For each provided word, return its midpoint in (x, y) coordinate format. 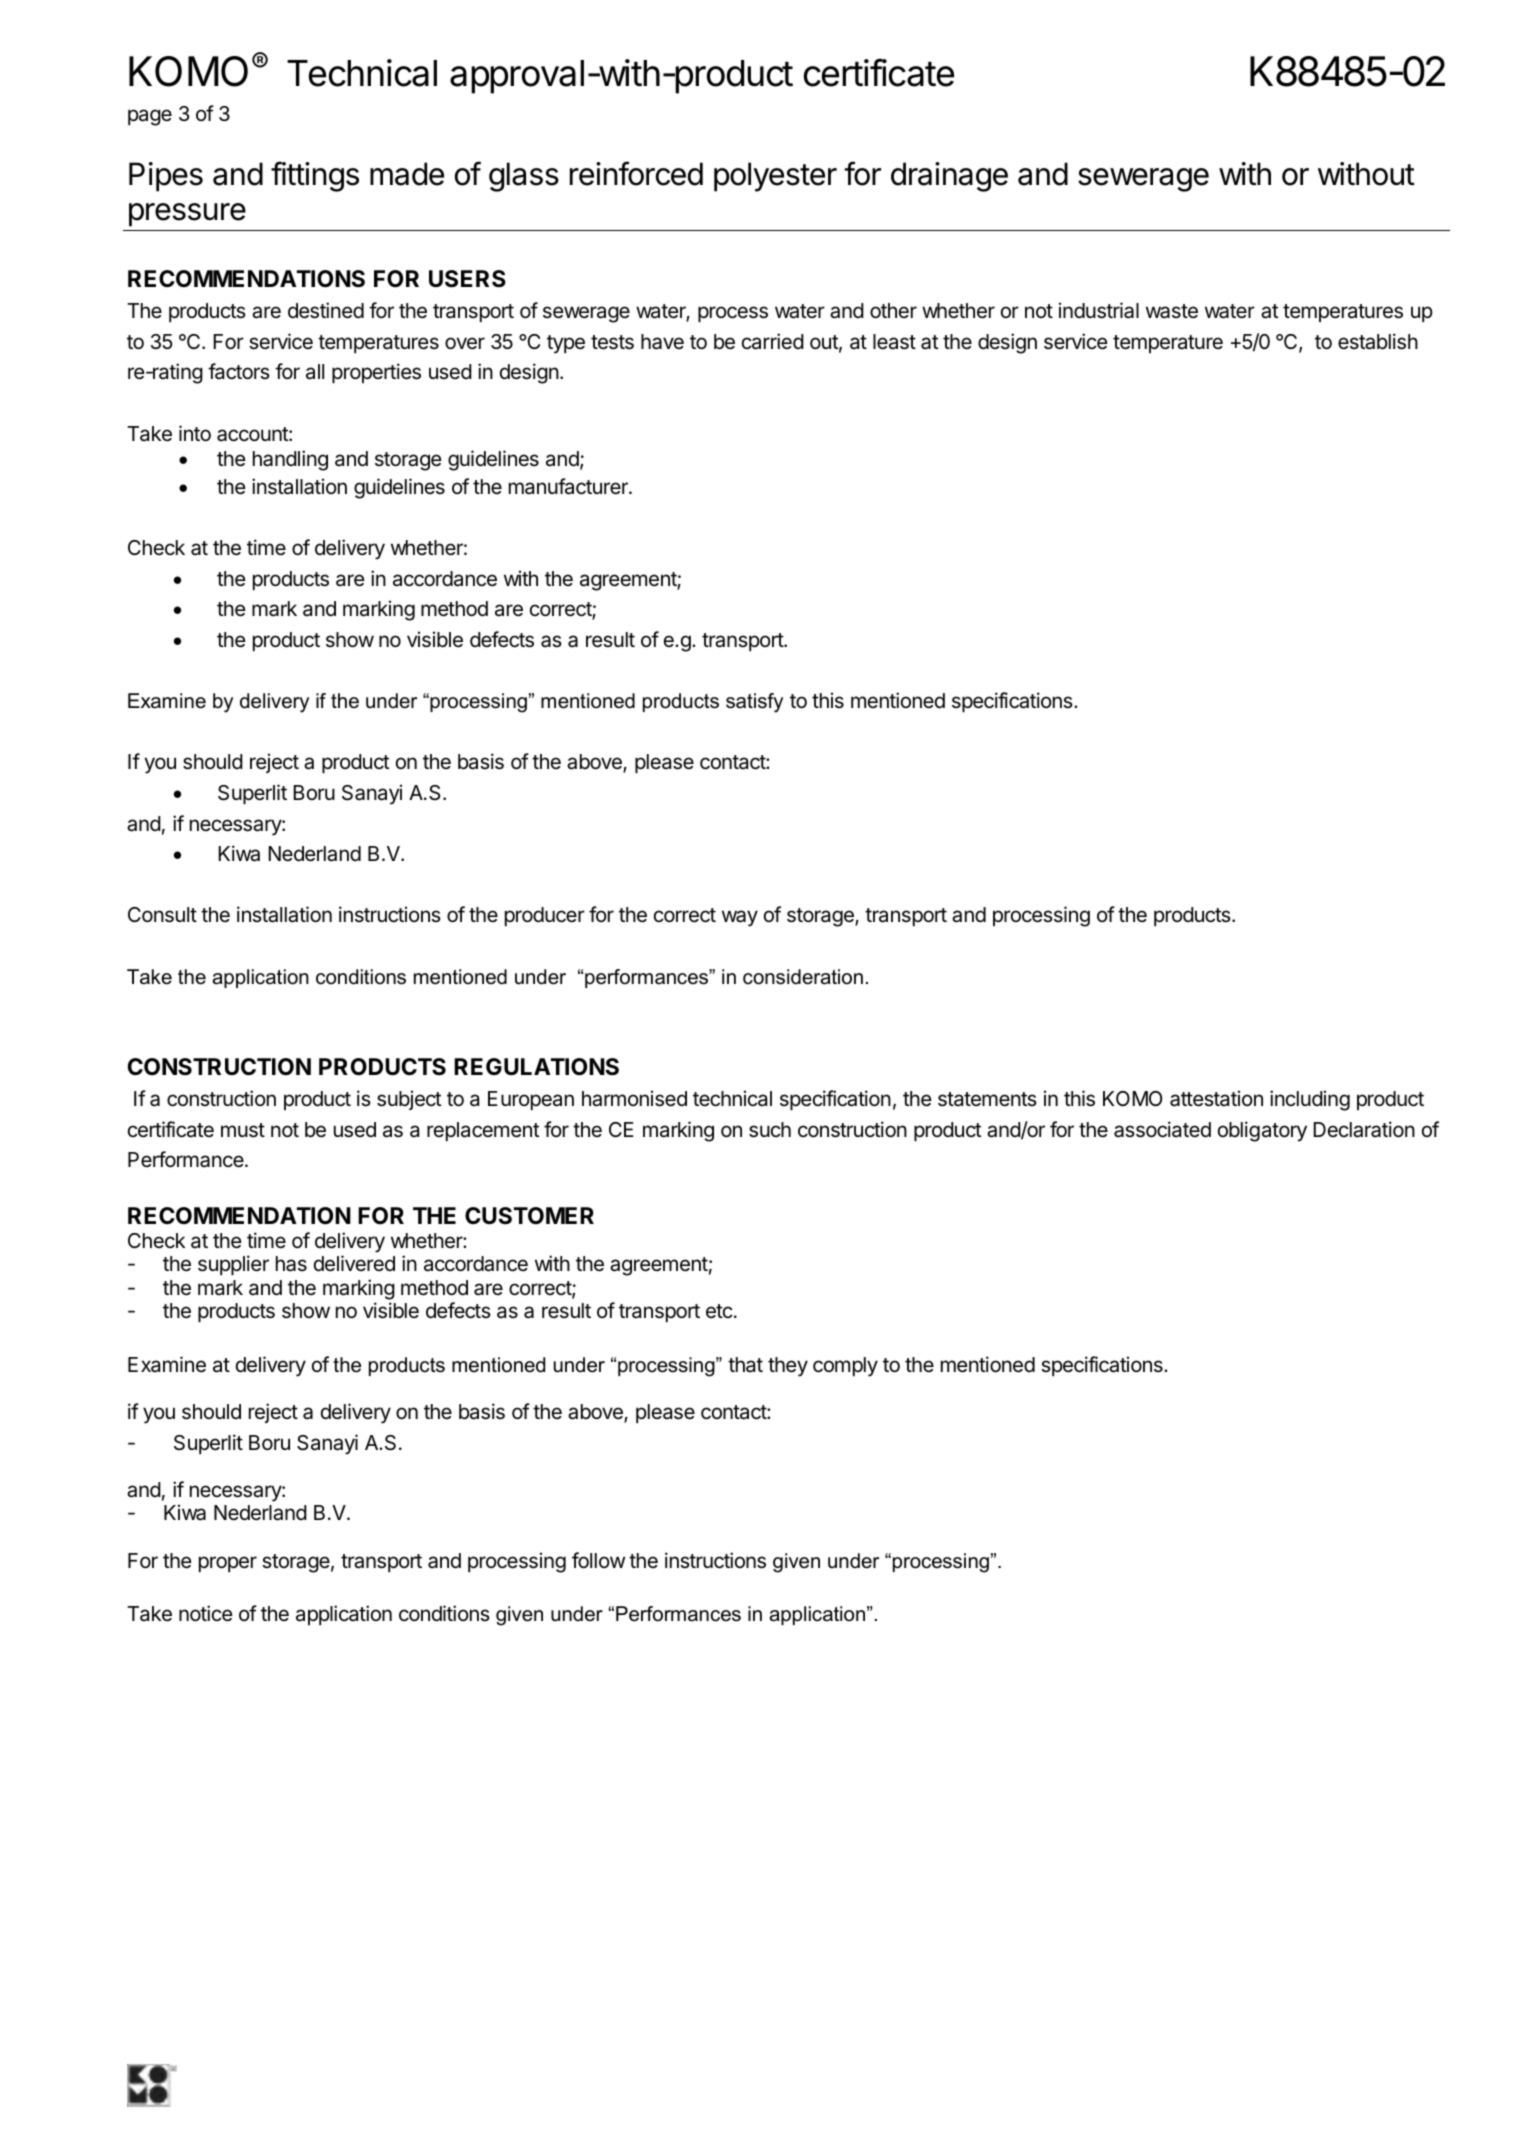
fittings (315, 176)
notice (206, 1613)
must (243, 1130)
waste (1172, 311)
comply (845, 1367)
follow (598, 1560)
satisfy (754, 703)
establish (1378, 341)
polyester (775, 177)
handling (290, 460)
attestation (1216, 1098)
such (770, 1130)
